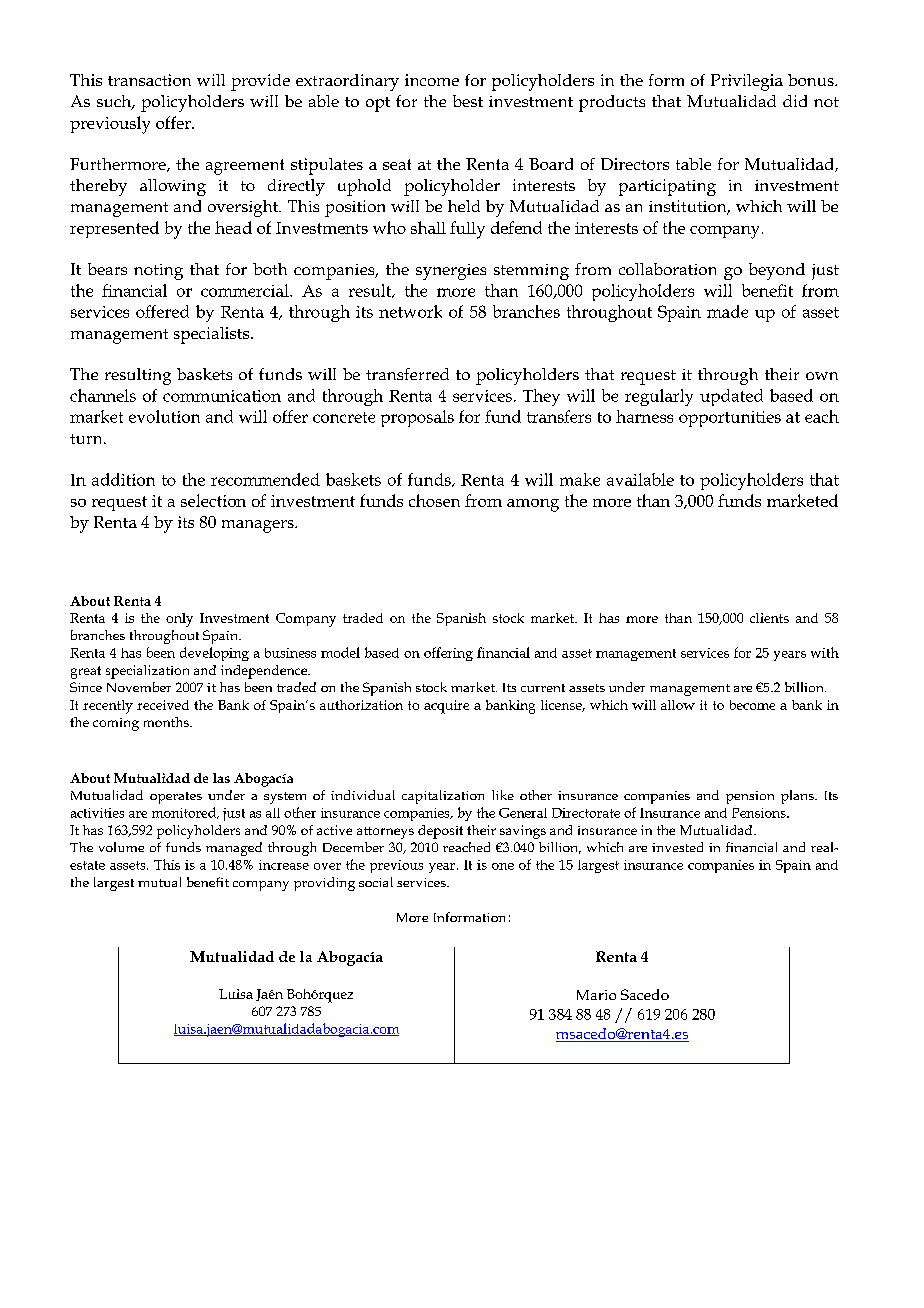 This screenshot has width=924, height=1308. What do you see at coordinates (677, 847) in the screenshot?
I see `invested` at bounding box center [677, 847].
